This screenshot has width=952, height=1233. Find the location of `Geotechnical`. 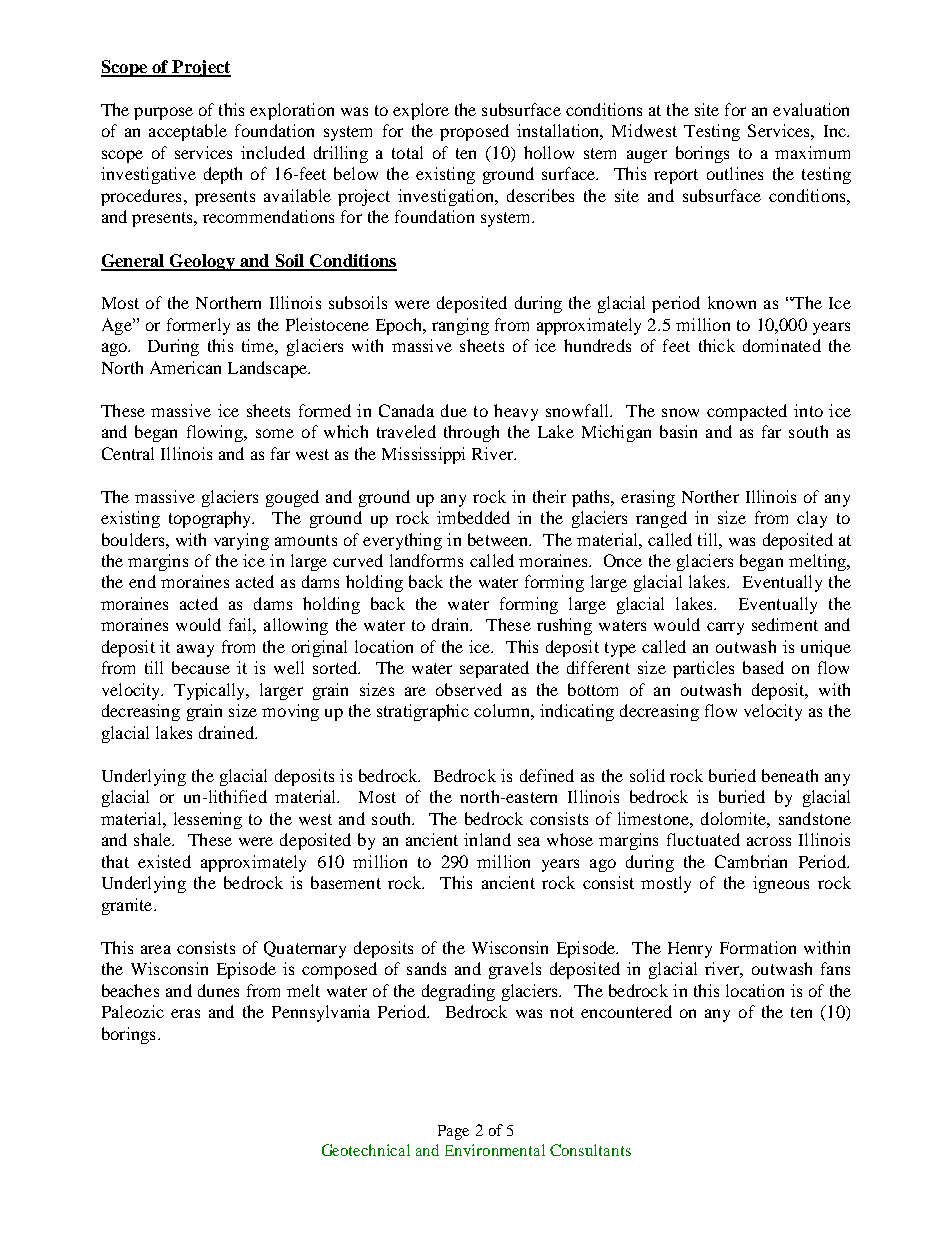

Geotechnical is located at coordinates (366, 1150).
